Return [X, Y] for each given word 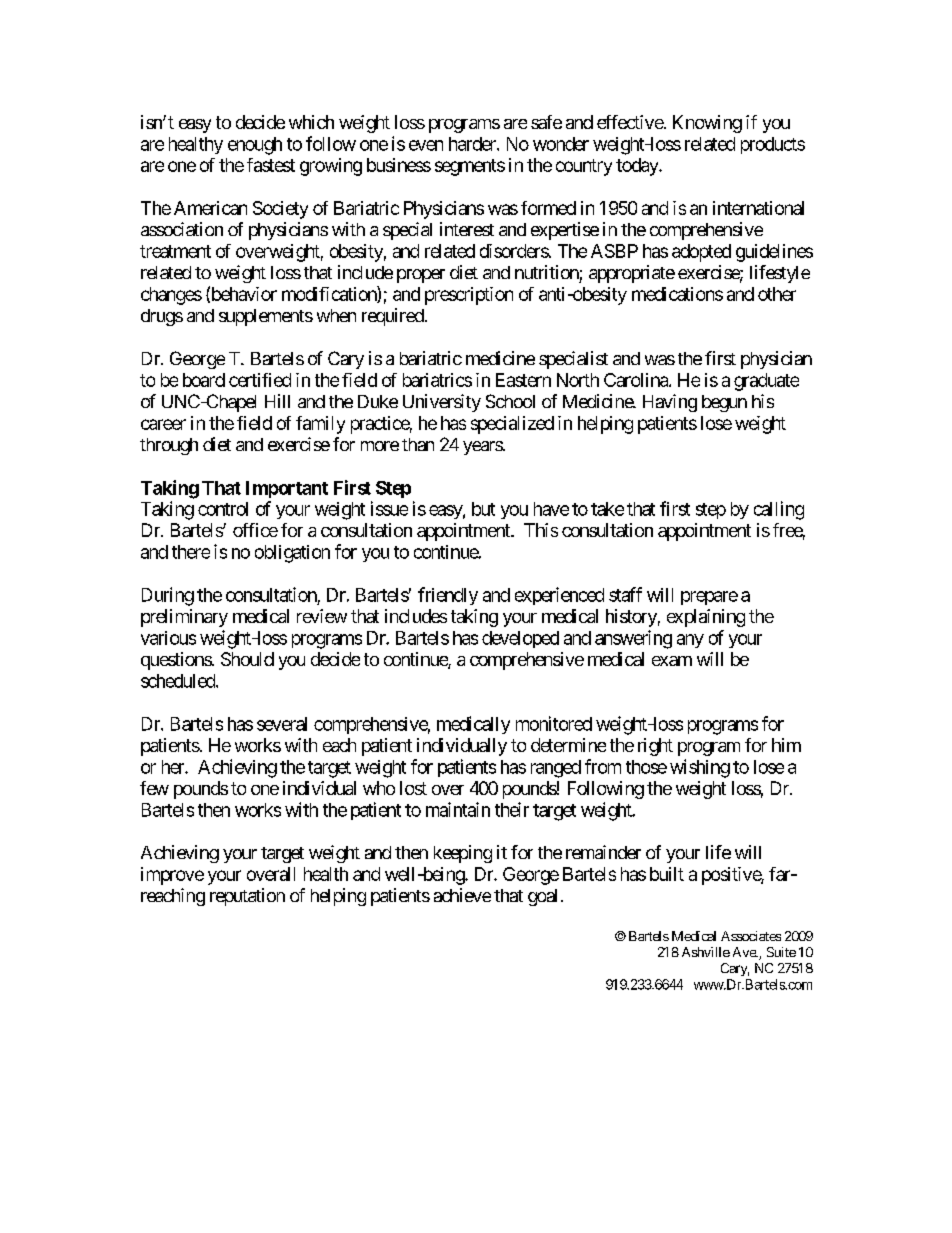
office [255, 530]
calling [779, 510]
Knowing [707, 124]
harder [473, 144]
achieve [462, 895]
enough [255, 146]
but [483, 509]
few [154, 788]
